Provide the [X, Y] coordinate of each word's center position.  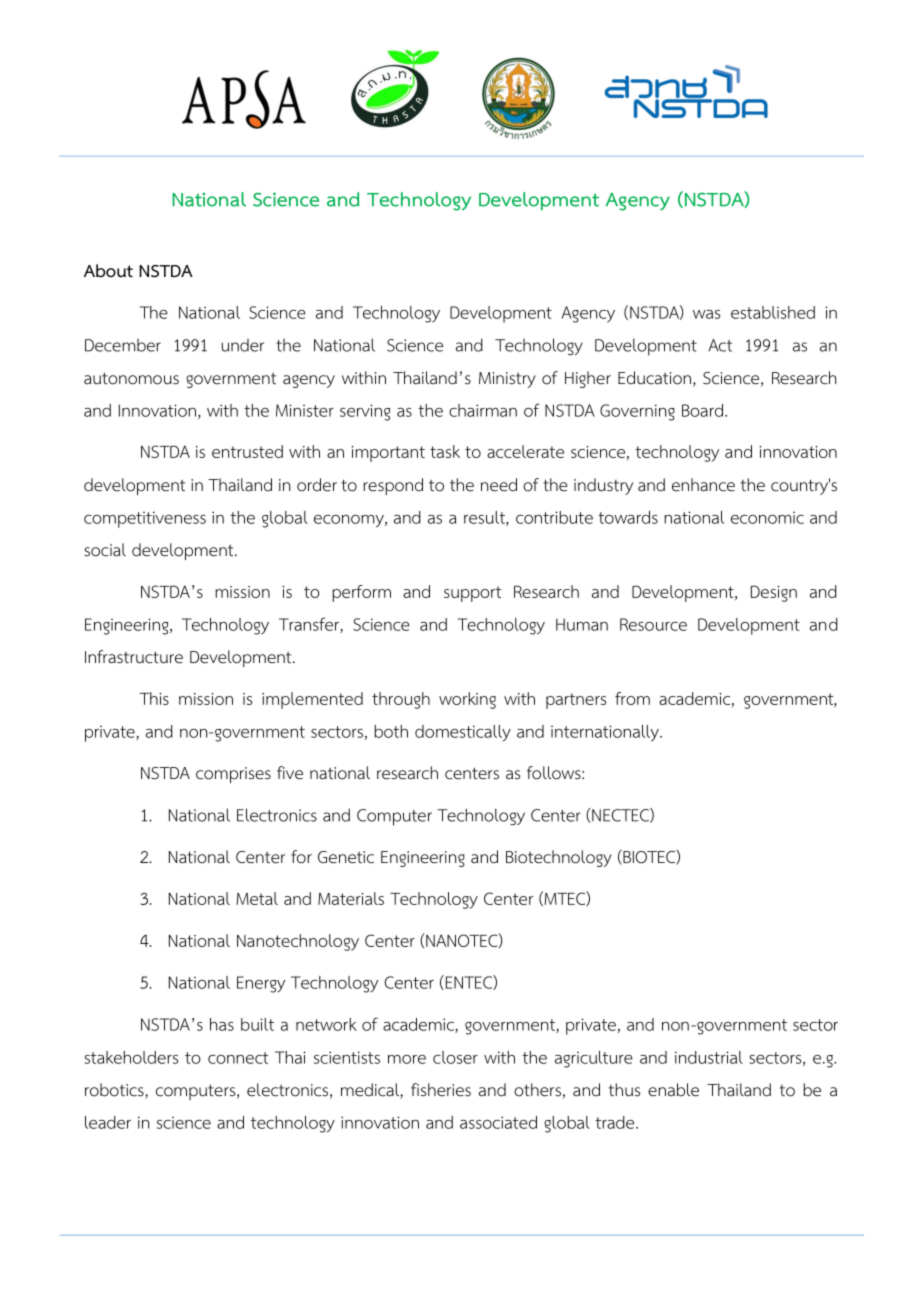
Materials [351, 898]
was [706, 314]
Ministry [507, 380]
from [632, 698]
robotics [115, 1091]
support [473, 594]
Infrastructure [134, 657]
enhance [703, 485]
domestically [463, 733]
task [445, 451]
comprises [233, 775]
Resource [653, 624]
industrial [709, 1057]
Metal [257, 898]
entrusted [247, 451]
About [108, 271]
